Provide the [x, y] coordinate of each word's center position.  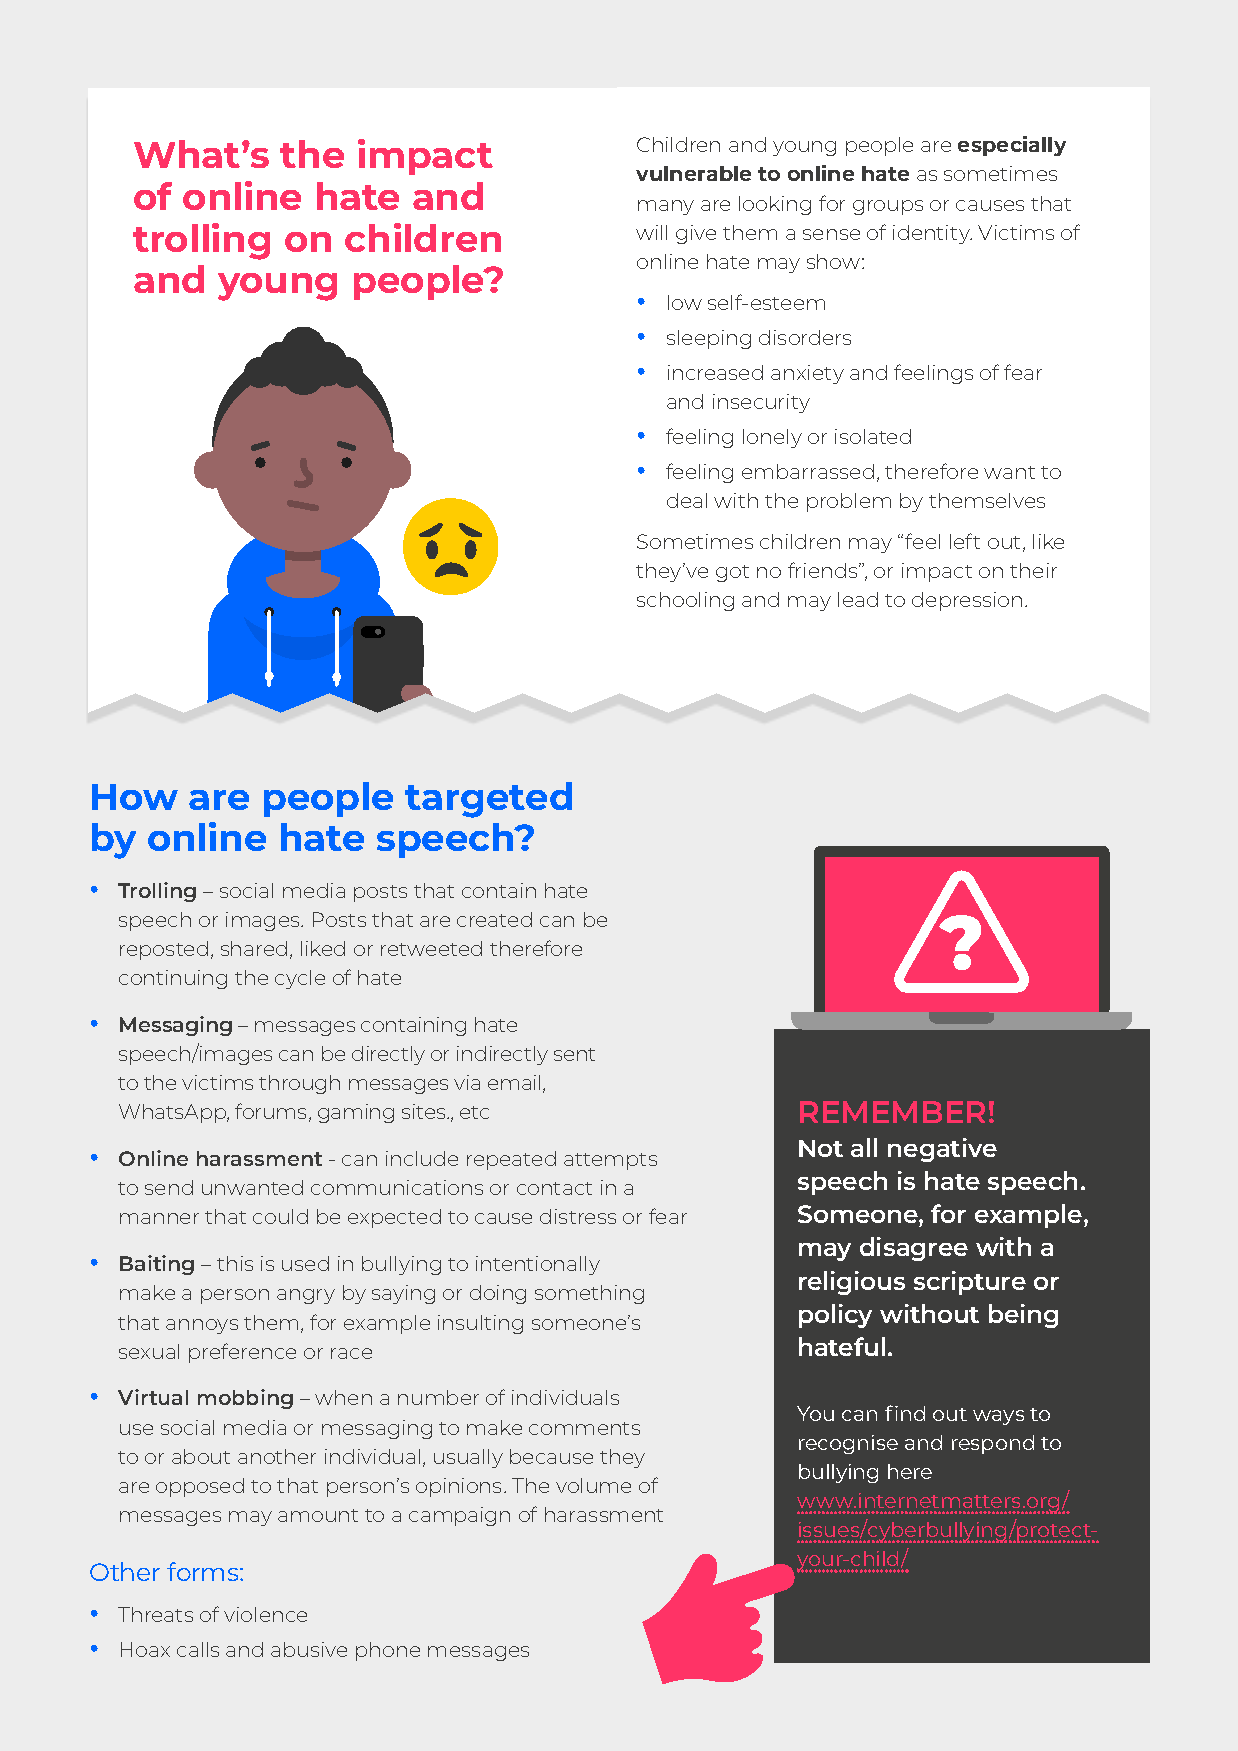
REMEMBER [892, 1112]
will [651, 232]
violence [265, 1614]
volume [593, 1485]
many [666, 207]
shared [254, 948]
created [494, 919]
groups [888, 207]
